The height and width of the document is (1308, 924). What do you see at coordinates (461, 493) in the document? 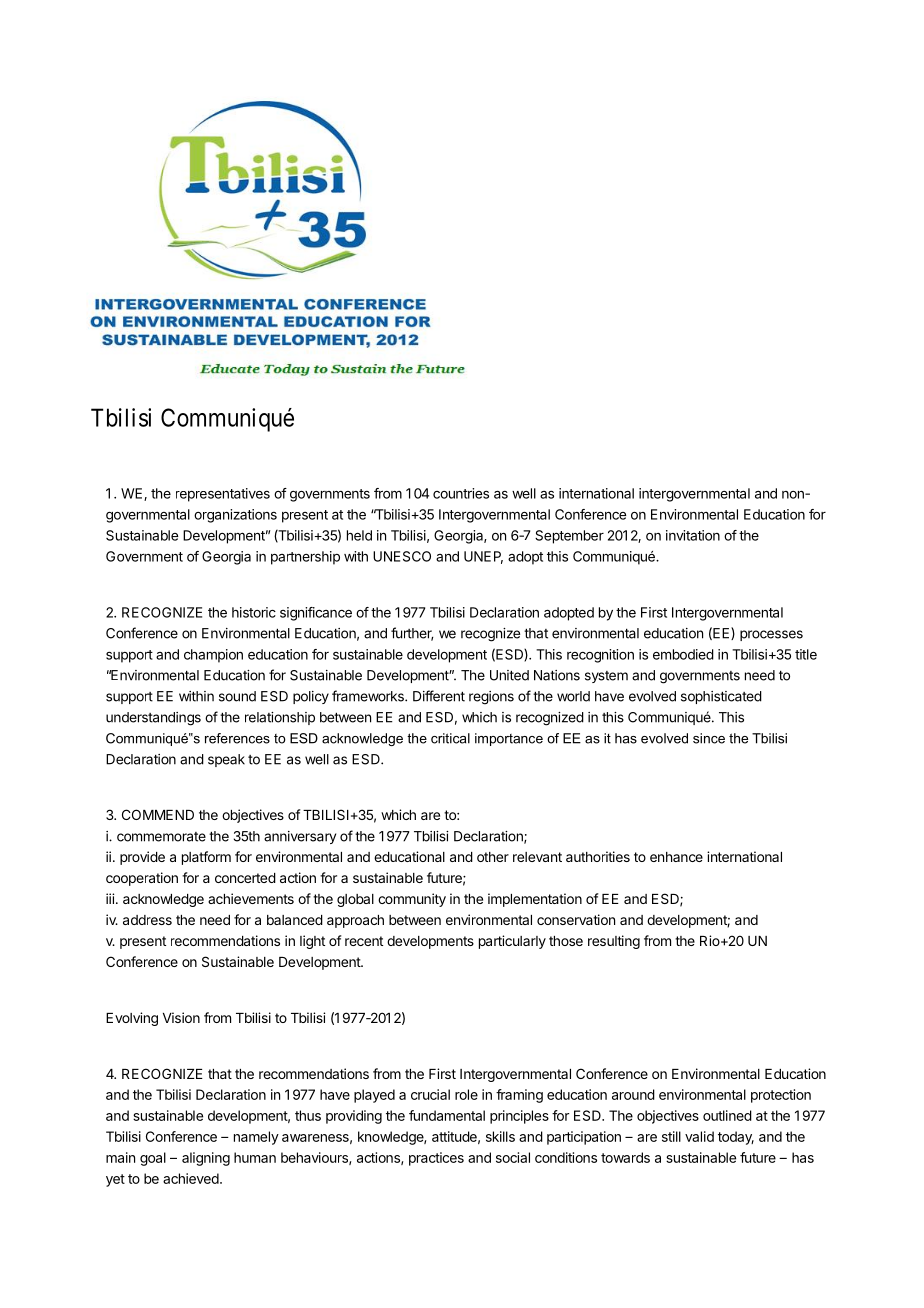
I see `countries` at bounding box center [461, 493].
